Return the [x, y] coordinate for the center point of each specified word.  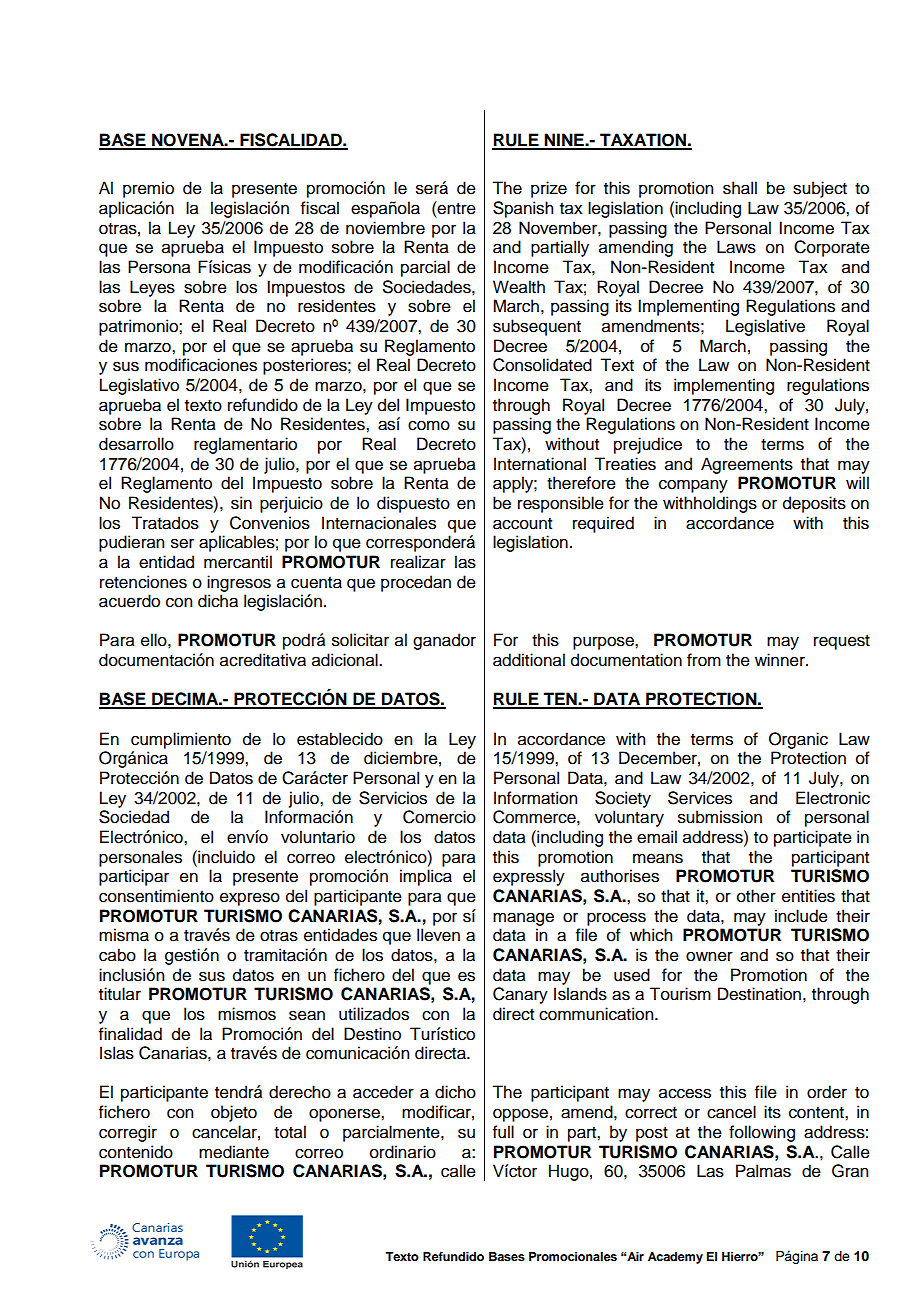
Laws [736, 247]
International [540, 464]
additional [529, 660]
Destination [759, 994]
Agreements [747, 465]
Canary [520, 995]
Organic [798, 740]
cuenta [316, 583]
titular [120, 994]
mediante [234, 1152]
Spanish [523, 209]
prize [549, 189]
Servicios [393, 798]
